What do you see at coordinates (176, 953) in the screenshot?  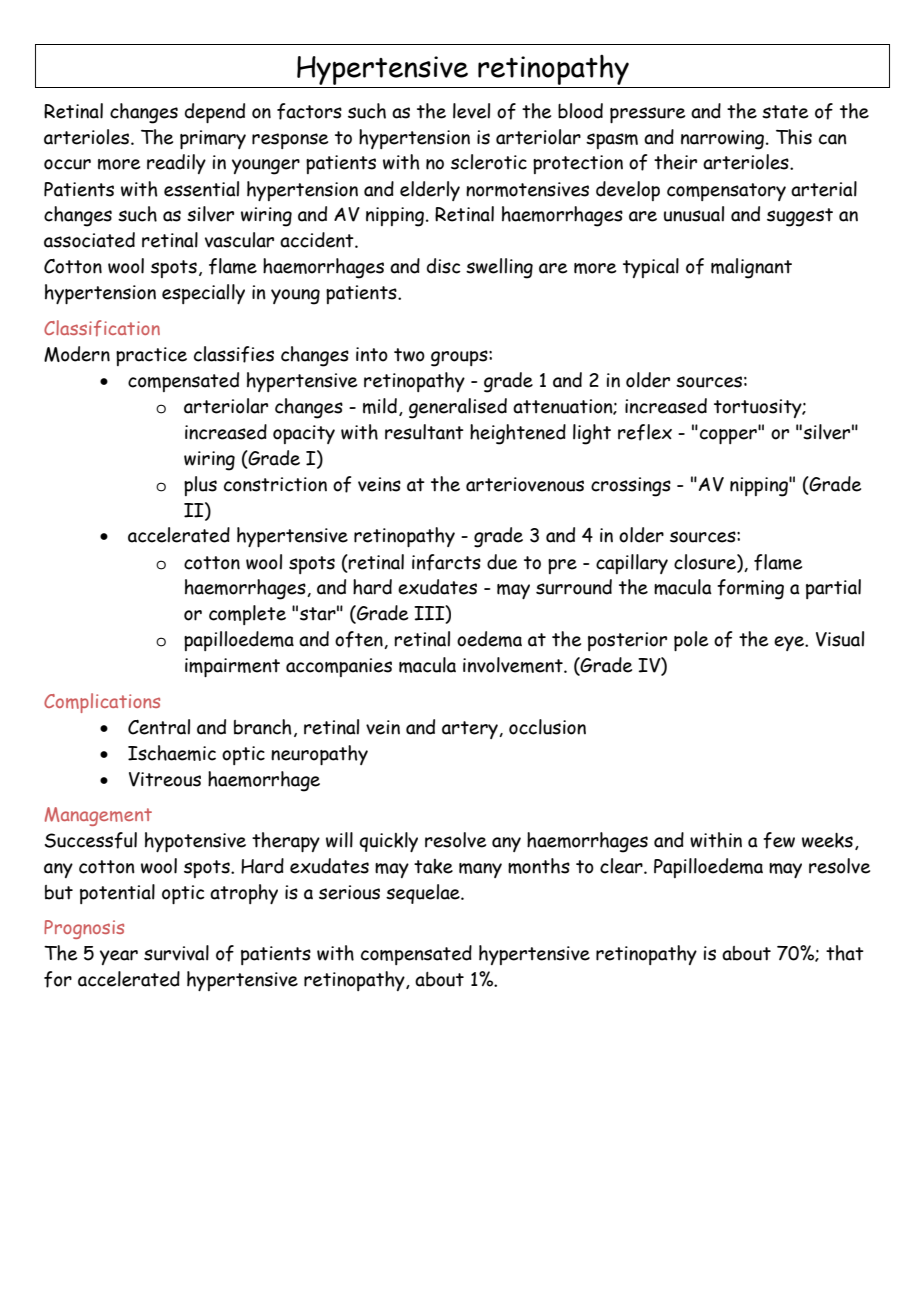 I see `survival` at bounding box center [176, 953].
